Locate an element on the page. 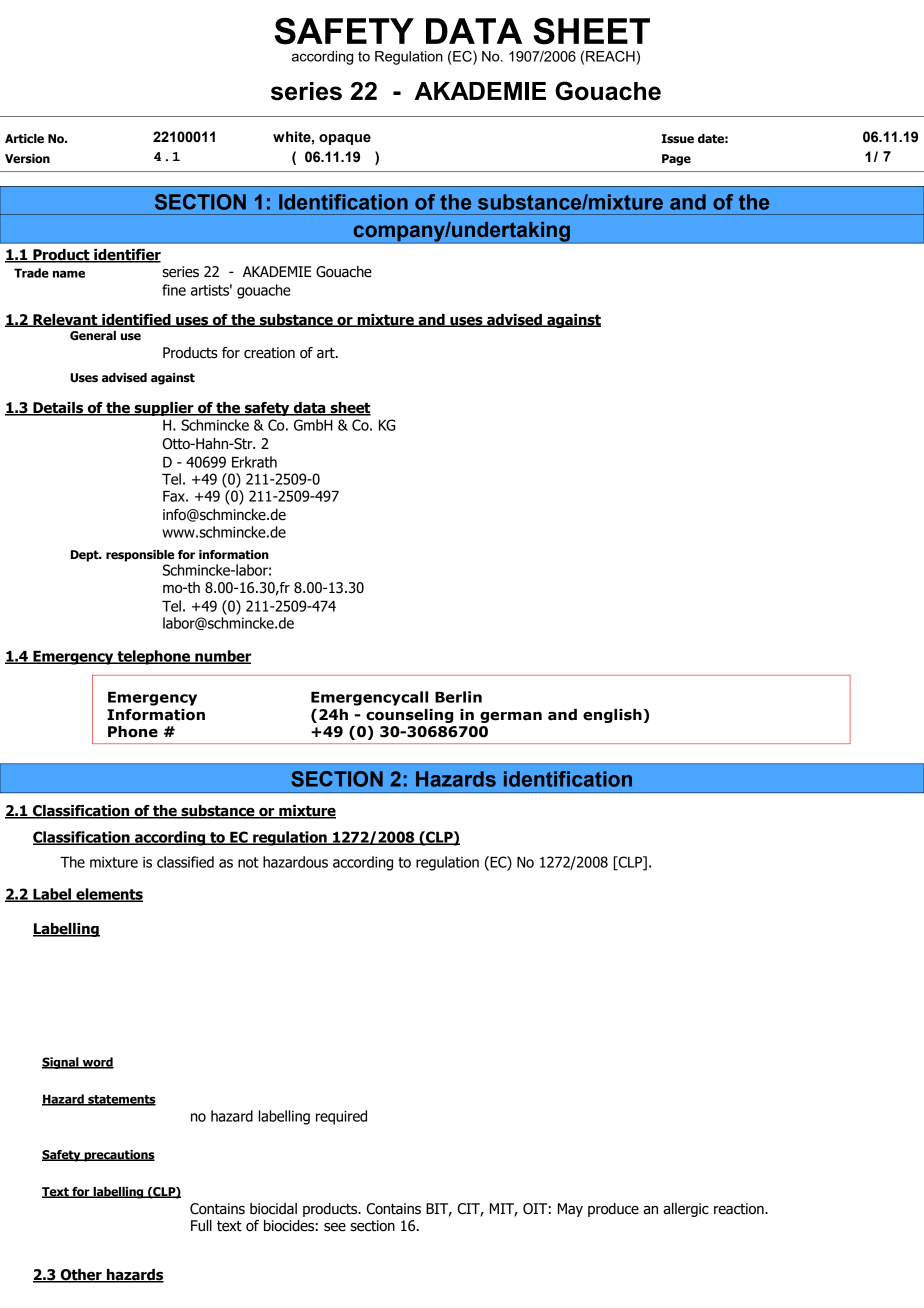 The height and width of the image is (1308, 924). Article is located at coordinates (24, 138).
